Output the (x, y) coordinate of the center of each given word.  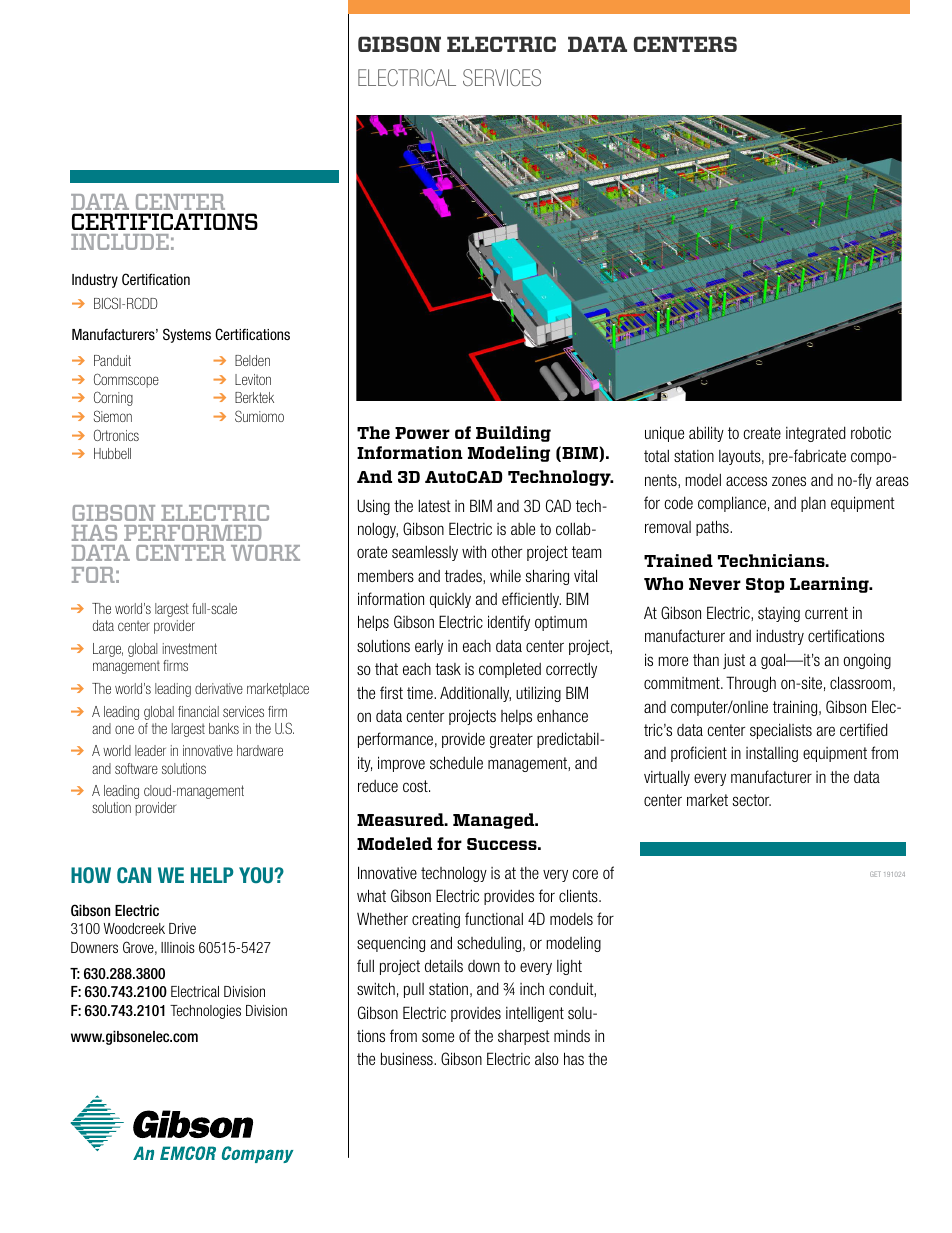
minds (572, 1036)
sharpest (524, 1037)
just (734, 661)
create (762, 433)
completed (510, 670)
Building (513, 434)
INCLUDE (120, 242)
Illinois (178, 947)
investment (190, 648)
